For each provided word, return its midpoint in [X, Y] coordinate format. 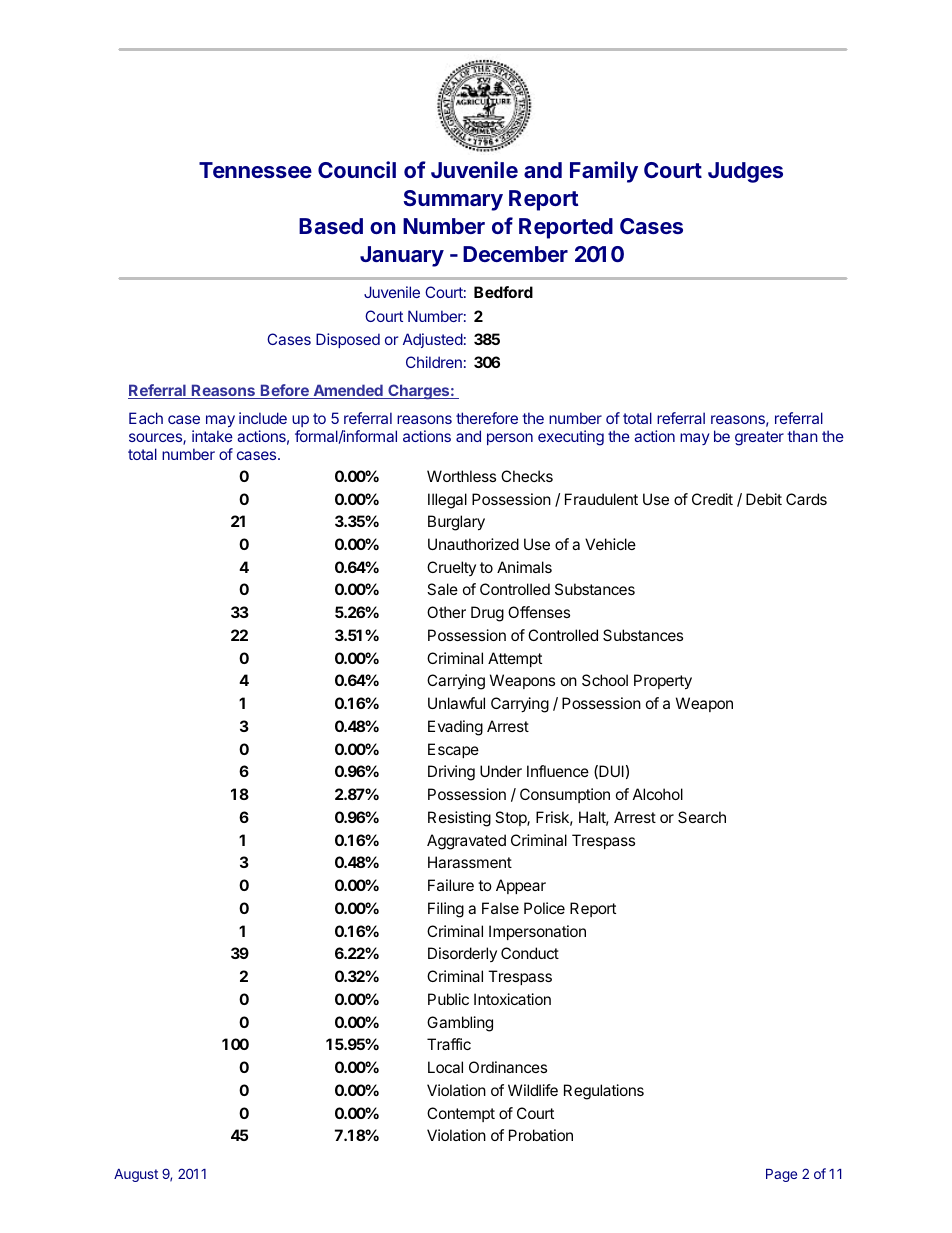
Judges [745, 172]
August [136, 1175]
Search [702, 817]
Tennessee [255, 170]
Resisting [459, 819]
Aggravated [466, 842]
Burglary [456, 523]
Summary [453, 200]
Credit [712, 499]
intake [212, 436]
